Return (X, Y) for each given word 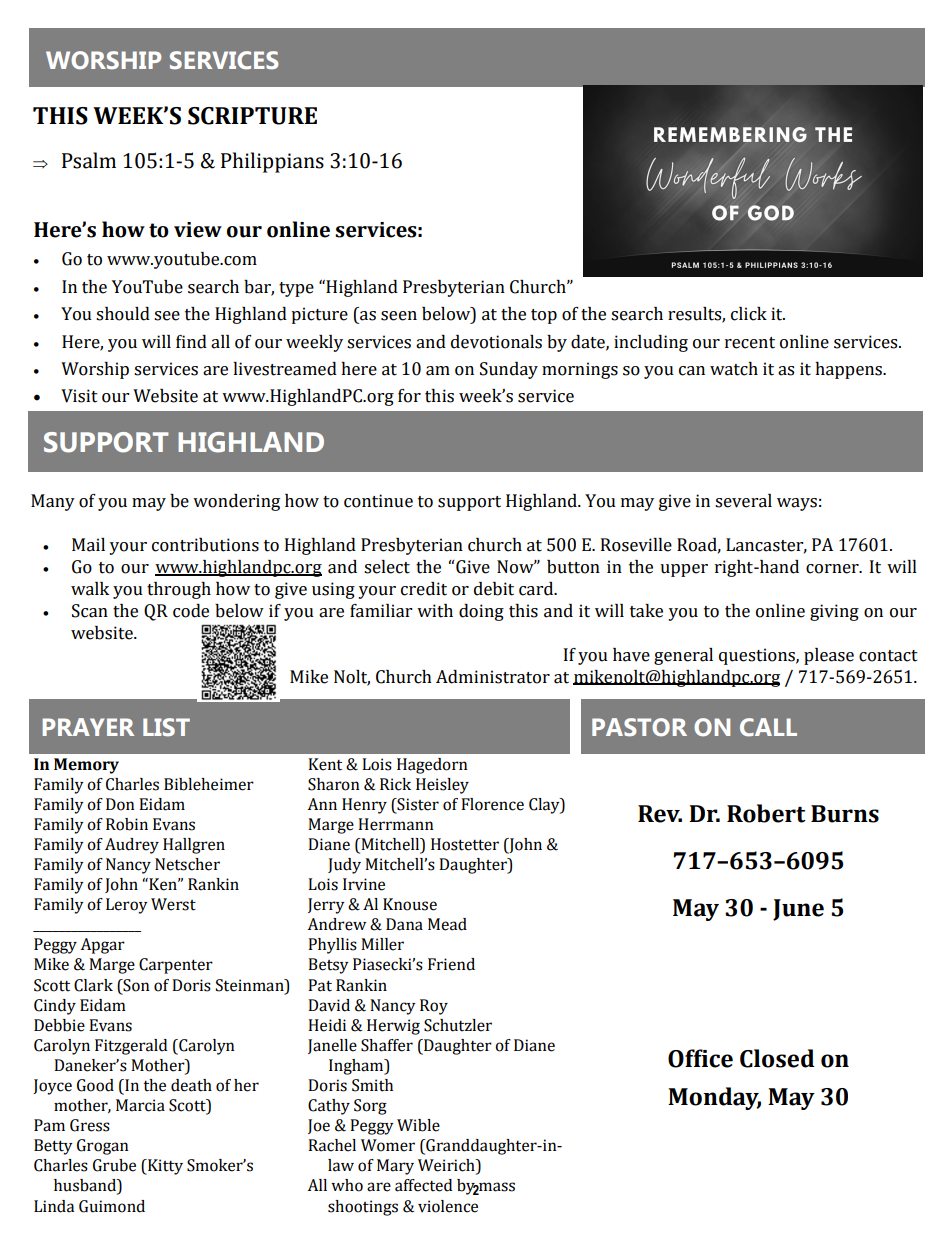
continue (378, 501)
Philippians (272, 162)
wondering (236, 502)
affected (423, 1185)
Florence (492, 804)
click (749, 314)
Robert (766, 813)
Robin (127, 824)
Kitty (164, 1167)
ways (797, 504)
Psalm (89, 160)
